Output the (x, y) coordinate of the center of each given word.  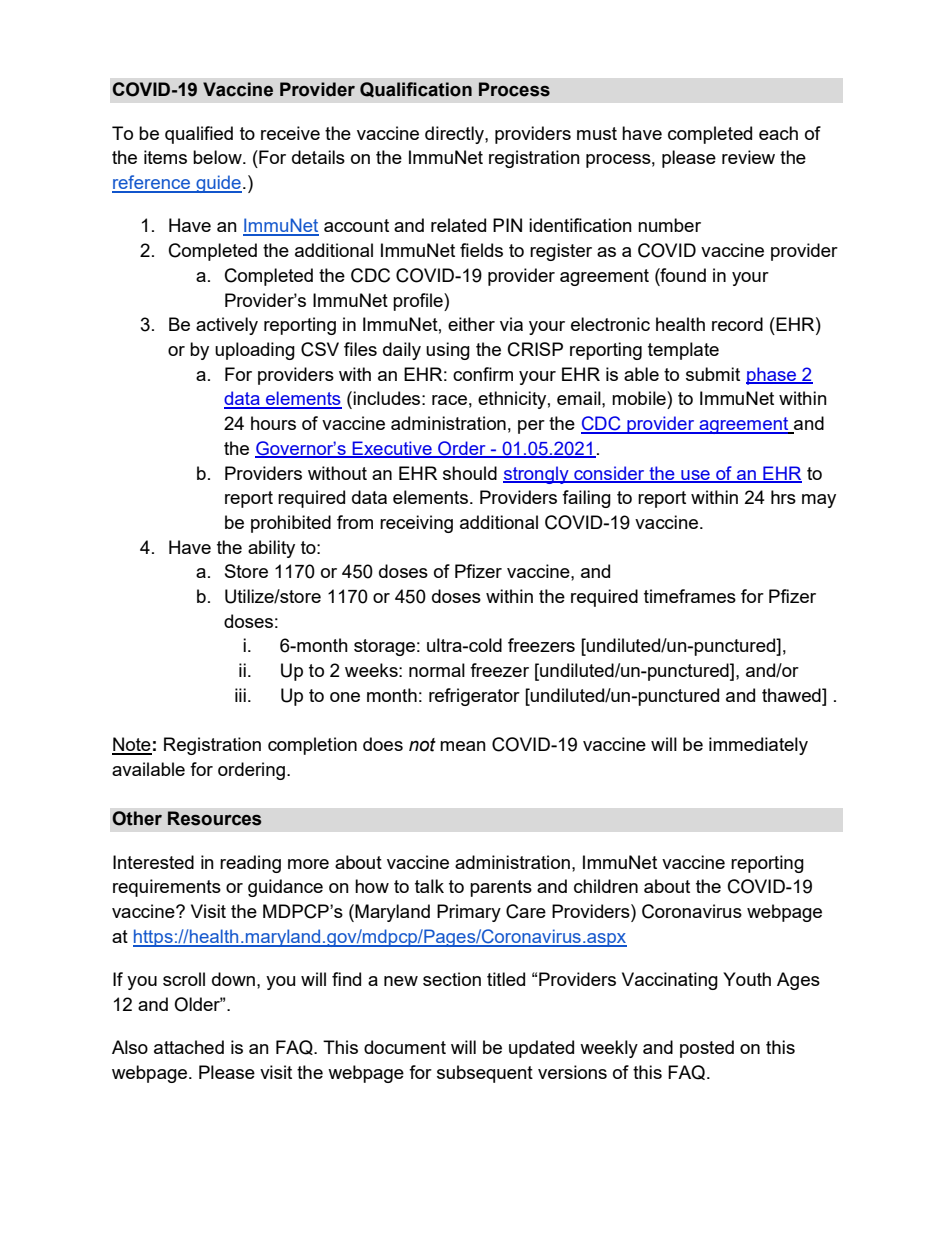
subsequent (485, 1074)
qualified (199, 135)
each (778, 133)
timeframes (690, 596)
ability (271, 549)
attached (189, 1047)
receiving (416, 524)
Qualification (416, 90)
